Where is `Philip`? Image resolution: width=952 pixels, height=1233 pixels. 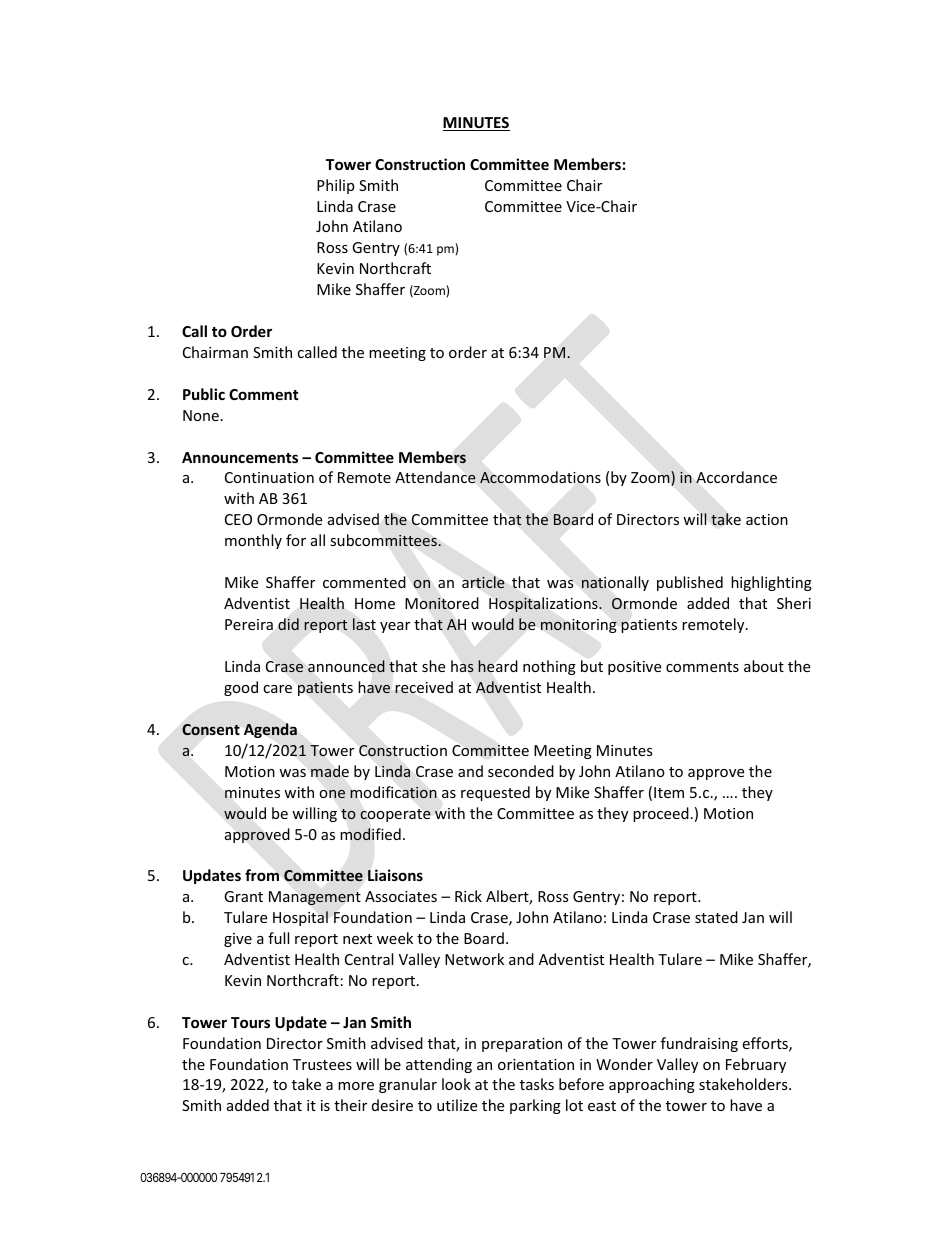 Philip is located at coordinates (335, 186).
